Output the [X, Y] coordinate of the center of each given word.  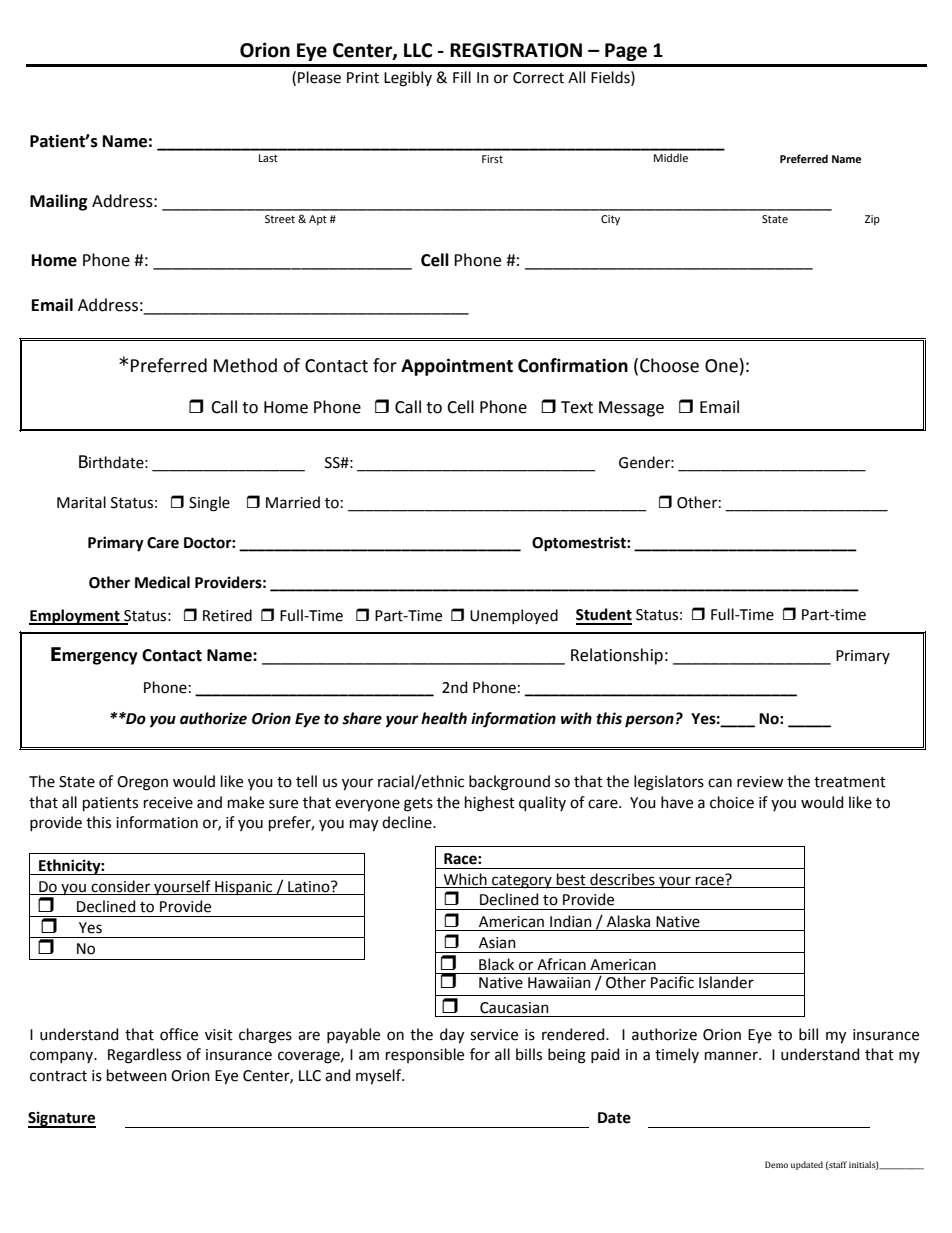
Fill [462, 77]
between [137, 1075]
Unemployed [514, 616]
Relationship [617, 656]
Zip [872, 220]
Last [268, 158]
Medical [162, 582]
